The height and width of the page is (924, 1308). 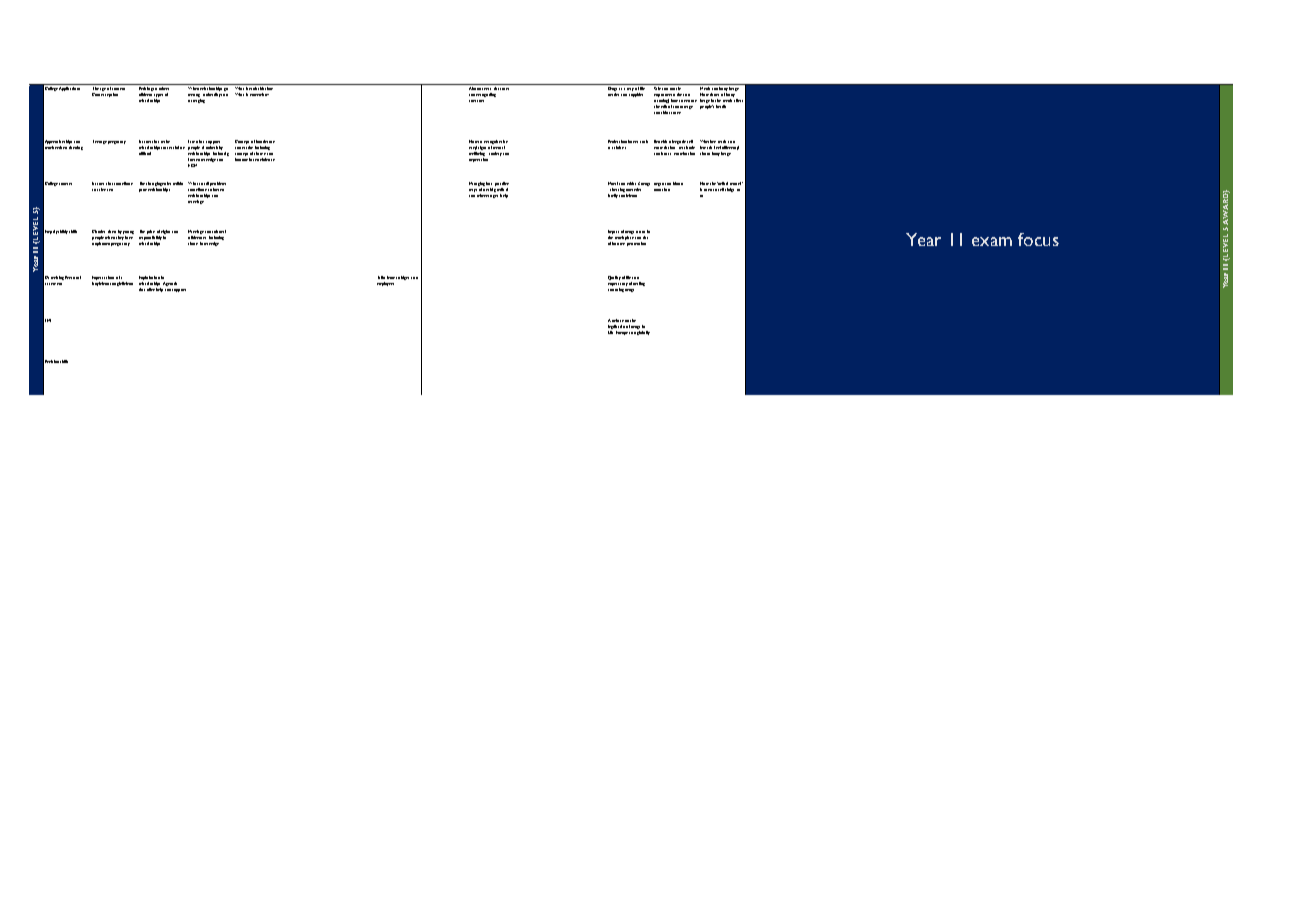 What do you see at coordinates (686, 107) in the page?
I see `damage` at bounding box center [686, 107].
